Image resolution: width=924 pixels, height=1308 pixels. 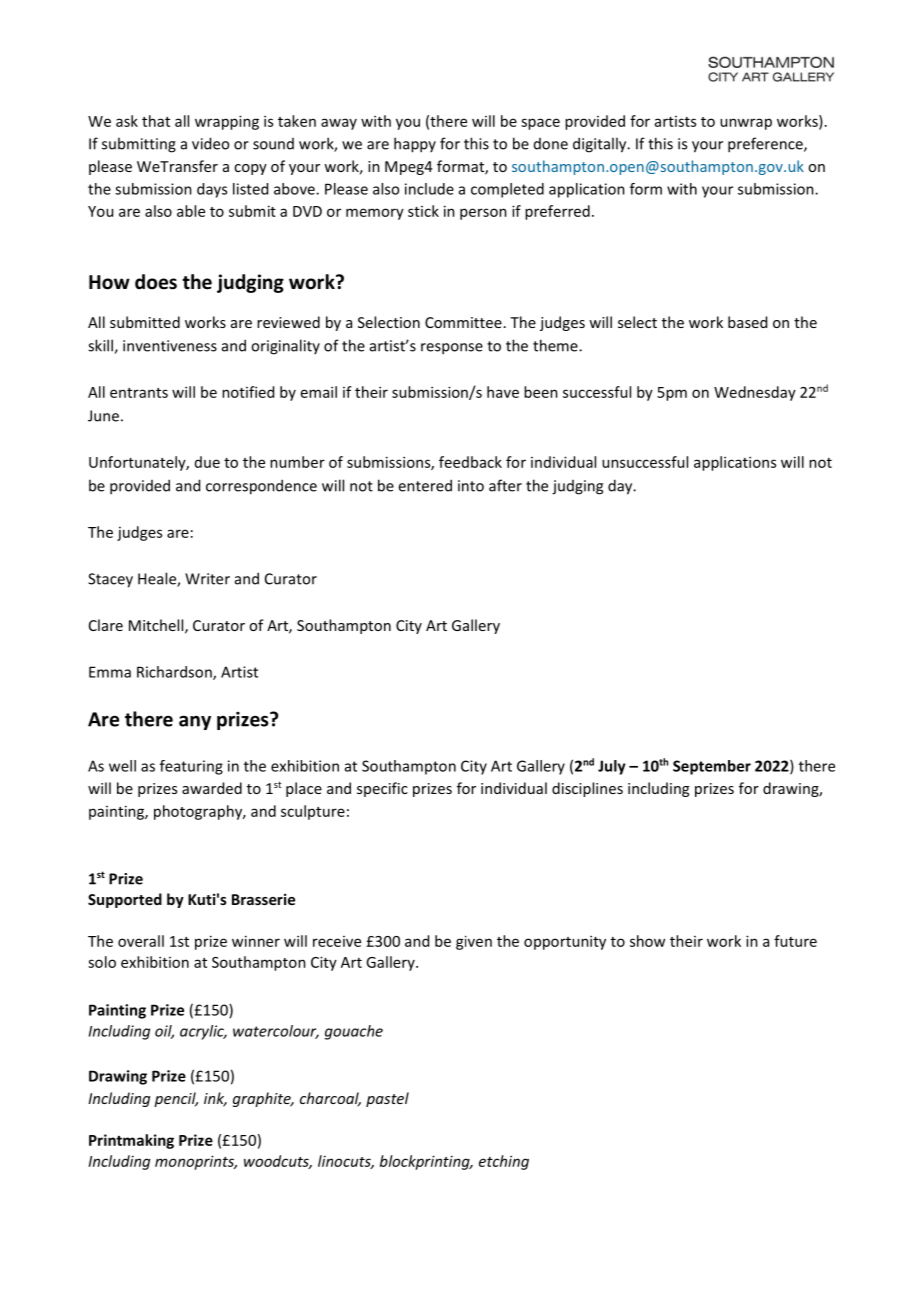 I want to click on future, so click(x=795, y=941).
